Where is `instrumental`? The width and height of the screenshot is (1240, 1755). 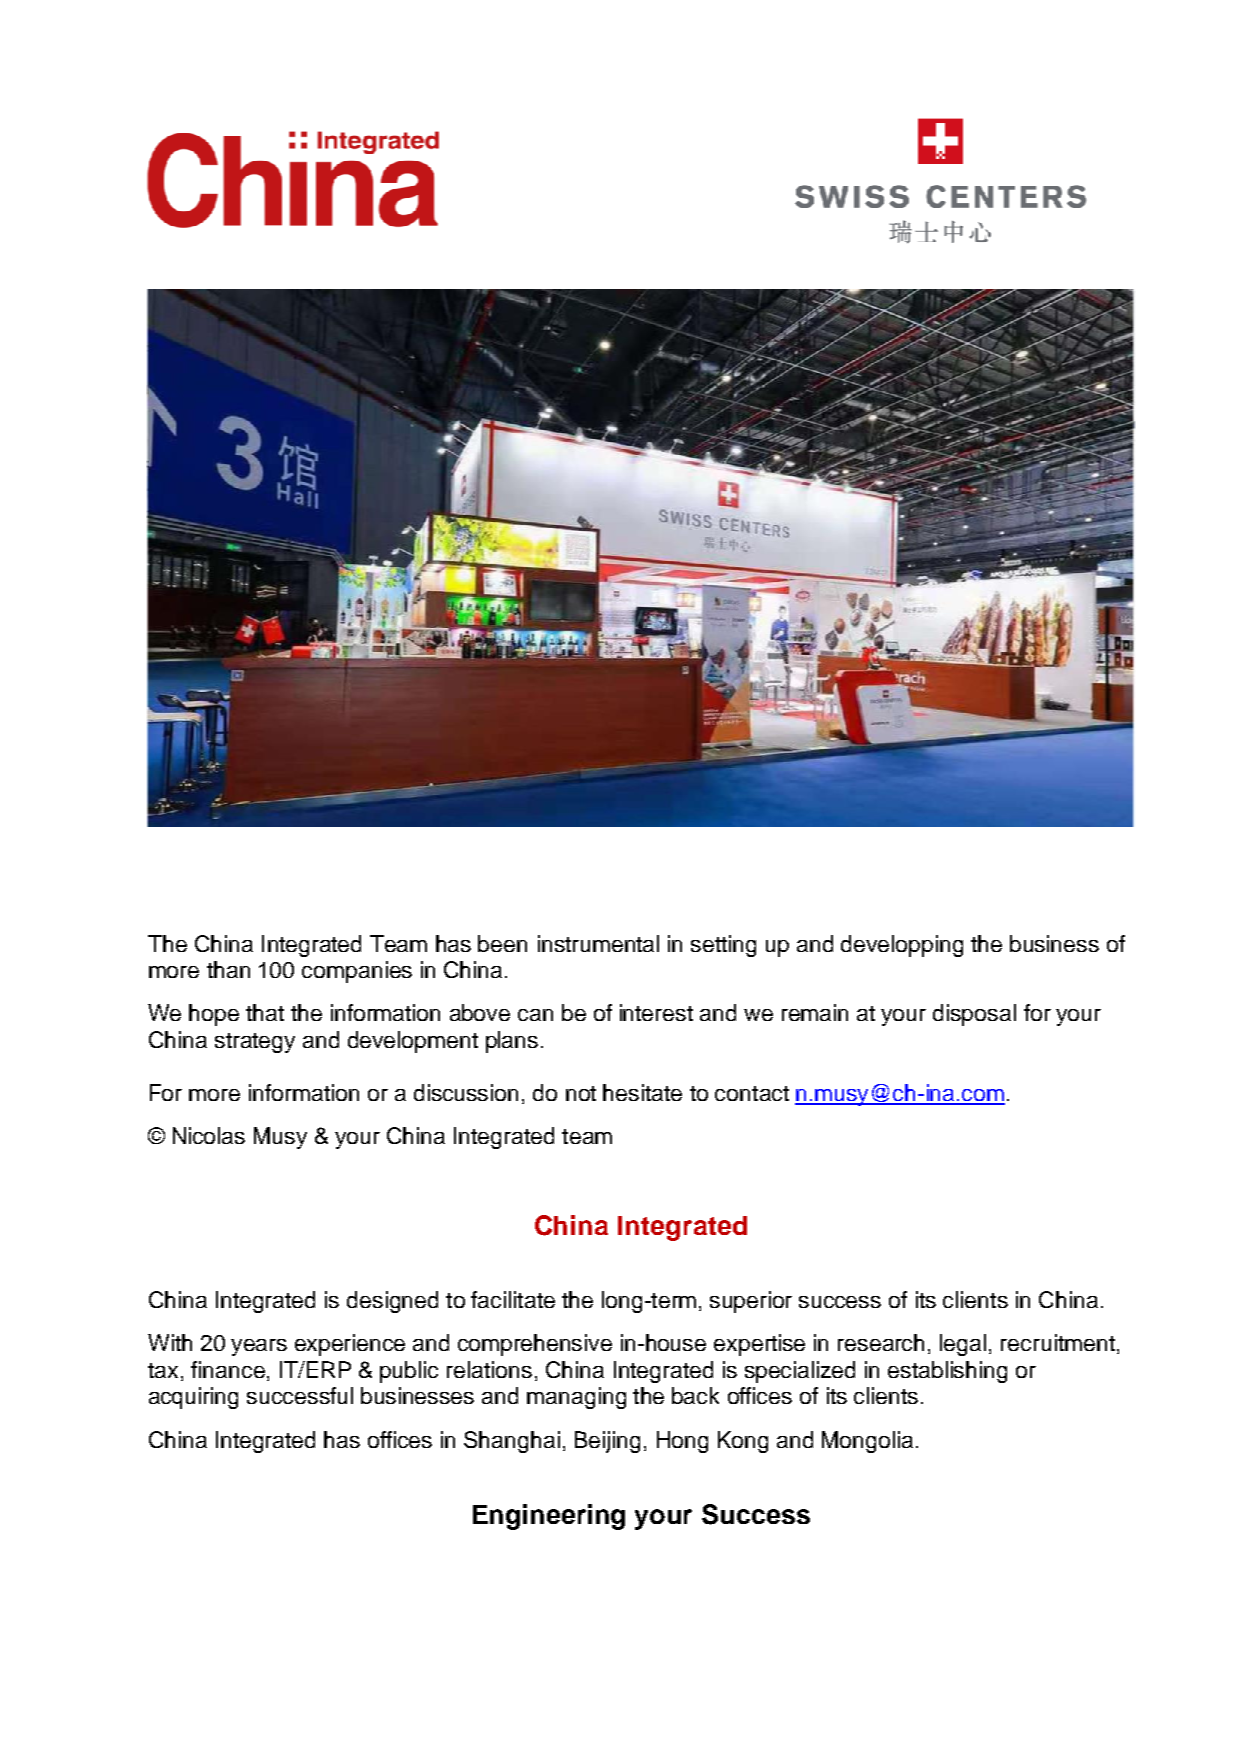 instrumental is located at coordinates (598, 943).
